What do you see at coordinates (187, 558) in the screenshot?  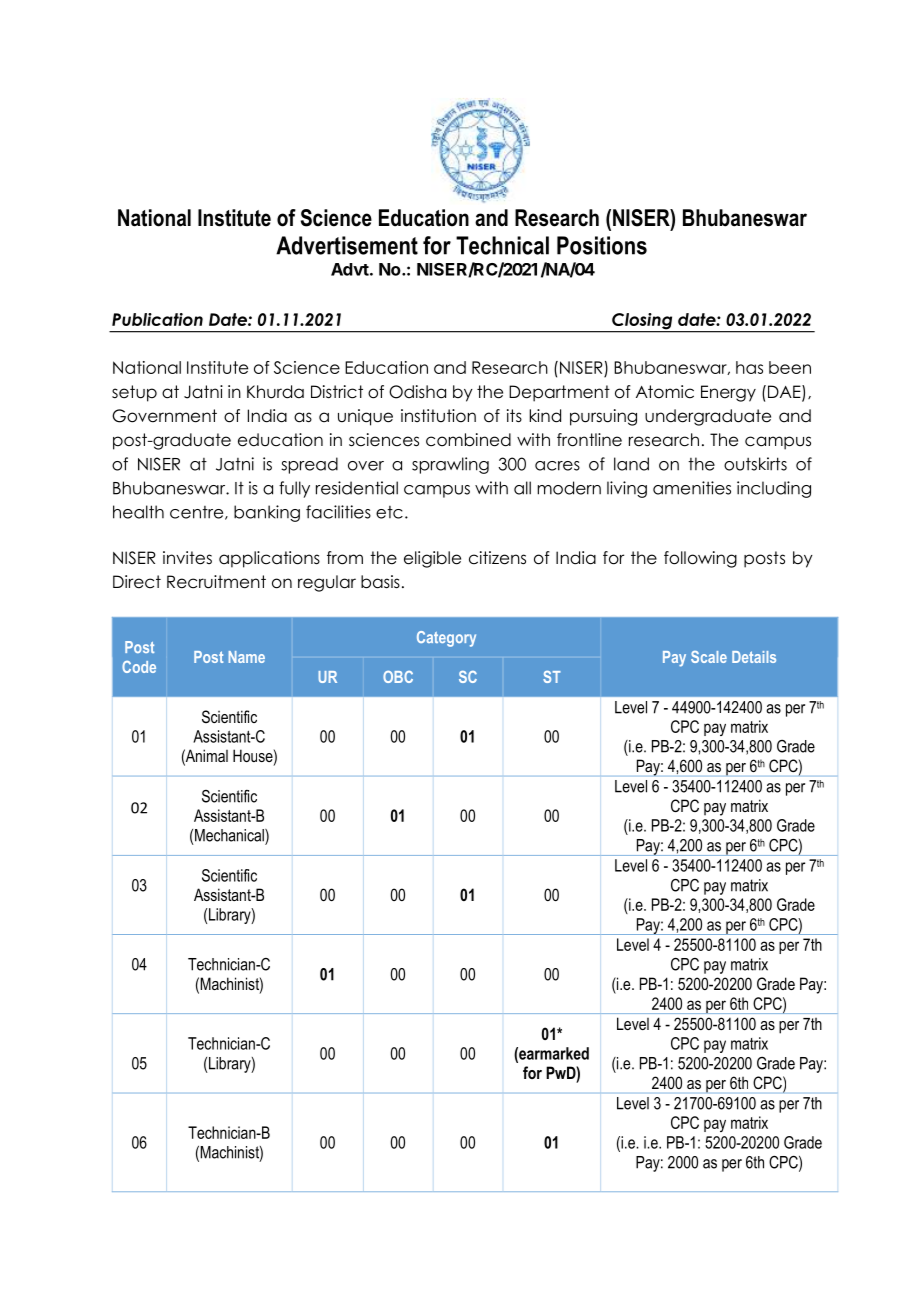 I see `invites` at bounding box center [187, 558].
